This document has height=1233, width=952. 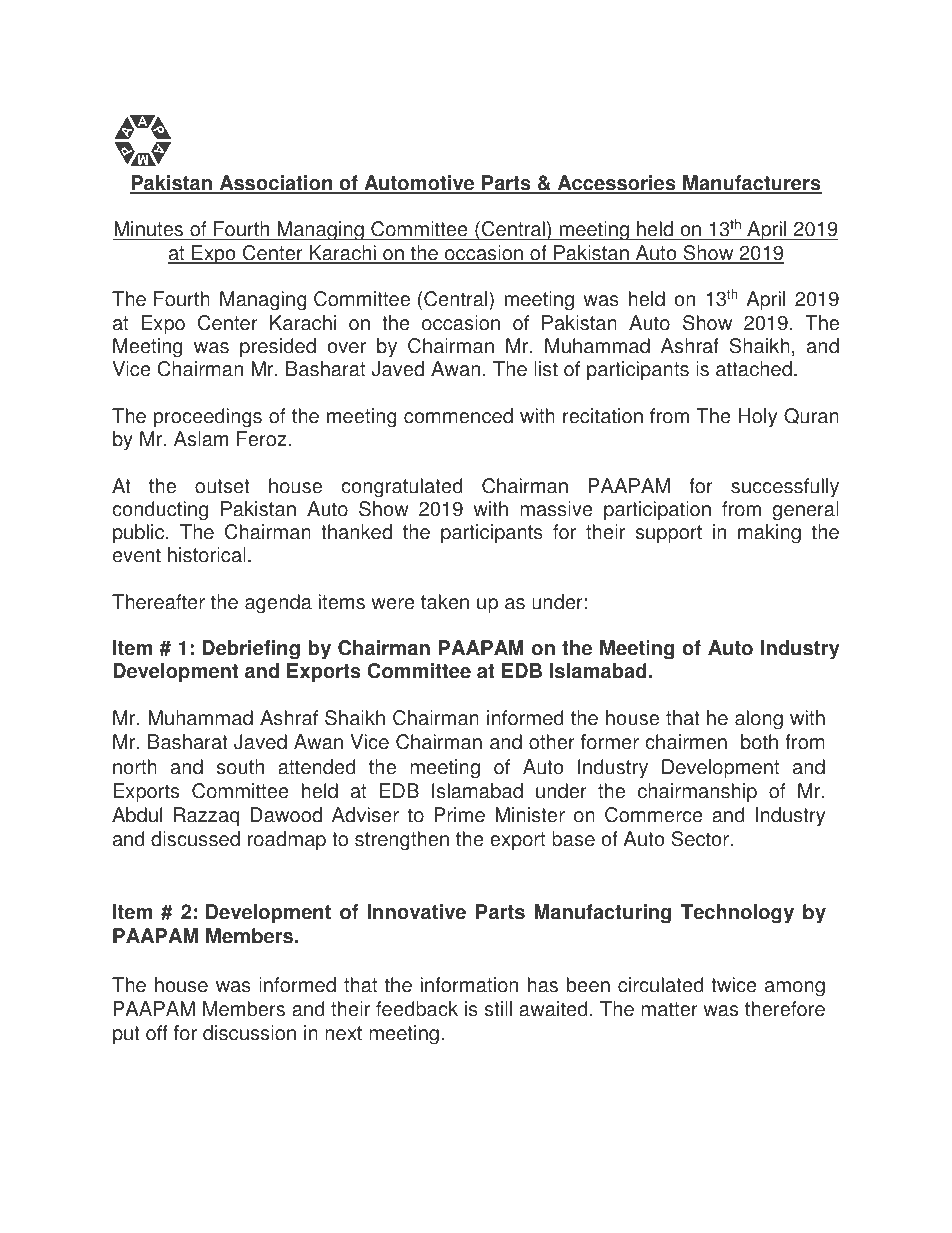 What do you see at coordinates (758, 418) in the document?
I see `Holy` at bounding box center [758, 418].
